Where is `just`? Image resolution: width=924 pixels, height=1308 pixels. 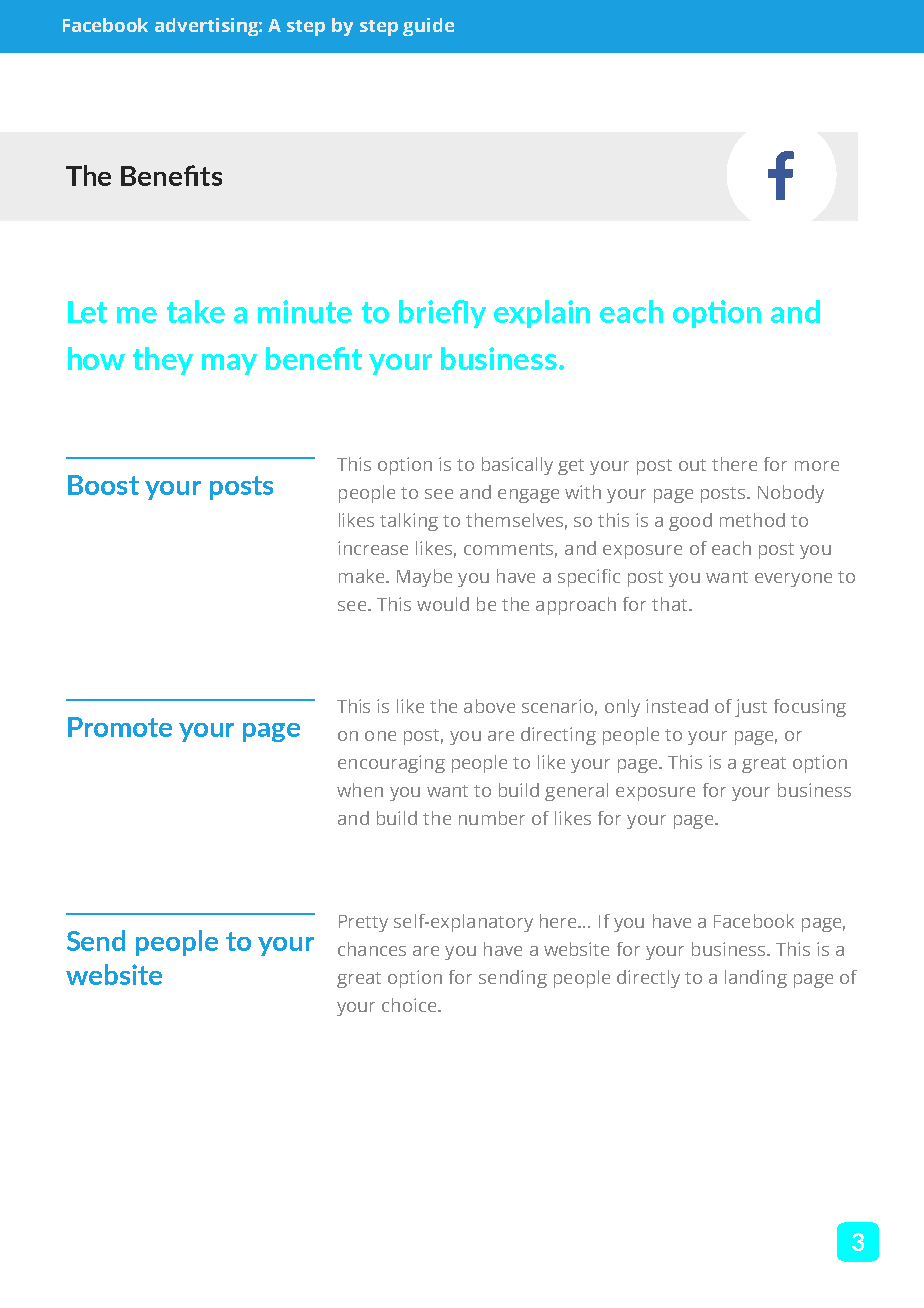 just is located at coordinates (751, 708).
